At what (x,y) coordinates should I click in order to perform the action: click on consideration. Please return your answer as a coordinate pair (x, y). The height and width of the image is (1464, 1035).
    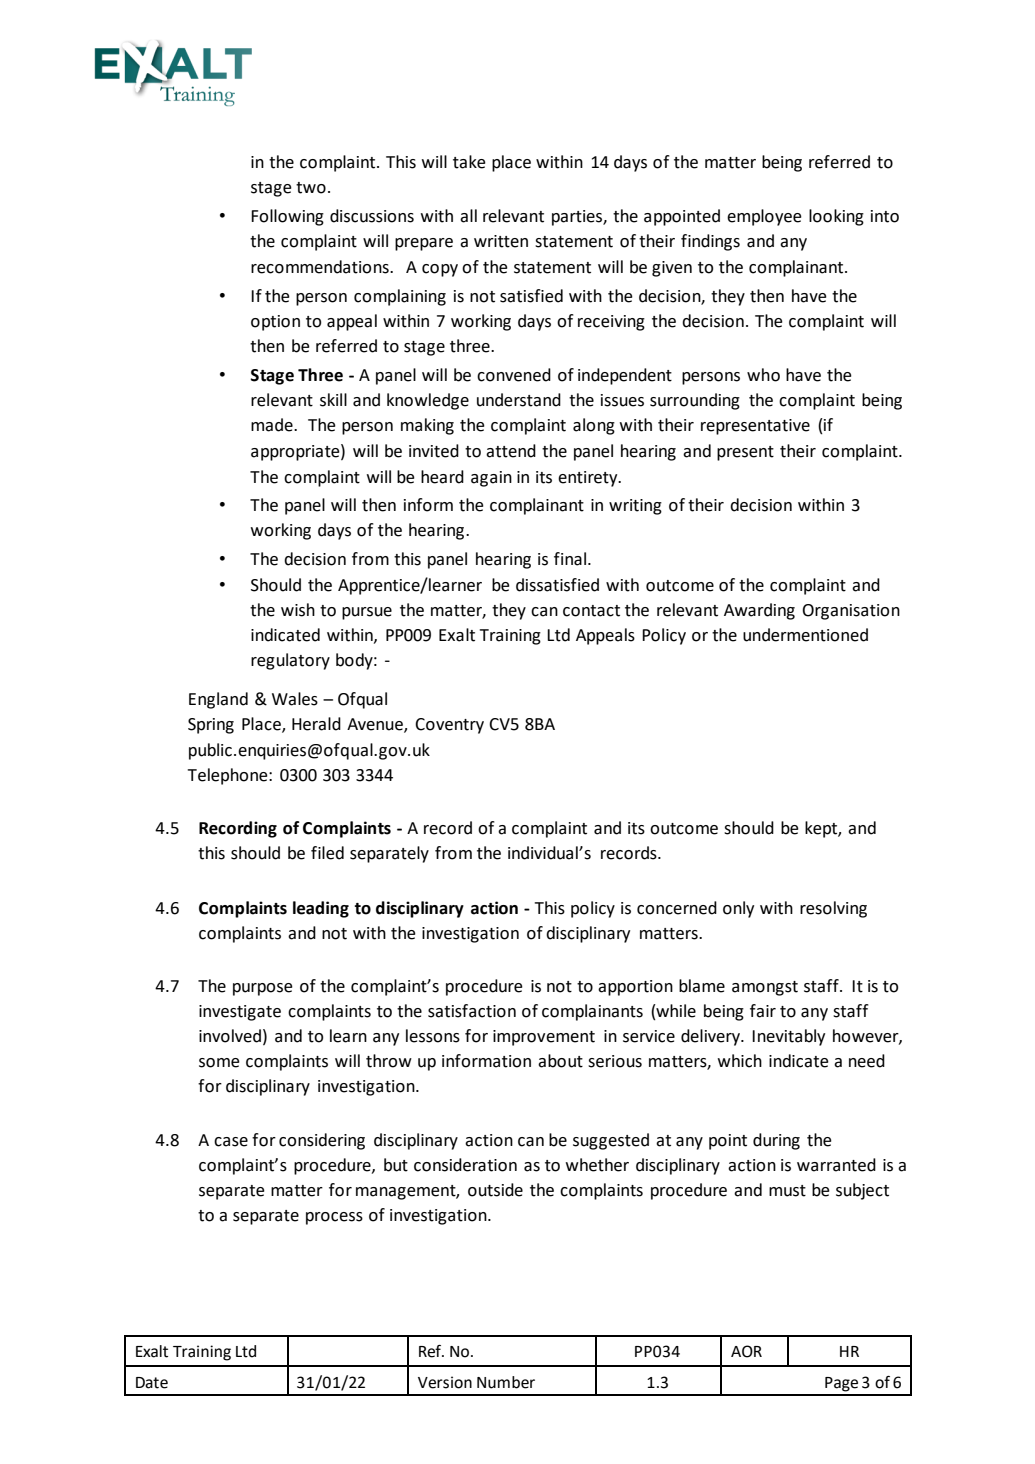
    Looking at the image, I should click on (465, 1165).
